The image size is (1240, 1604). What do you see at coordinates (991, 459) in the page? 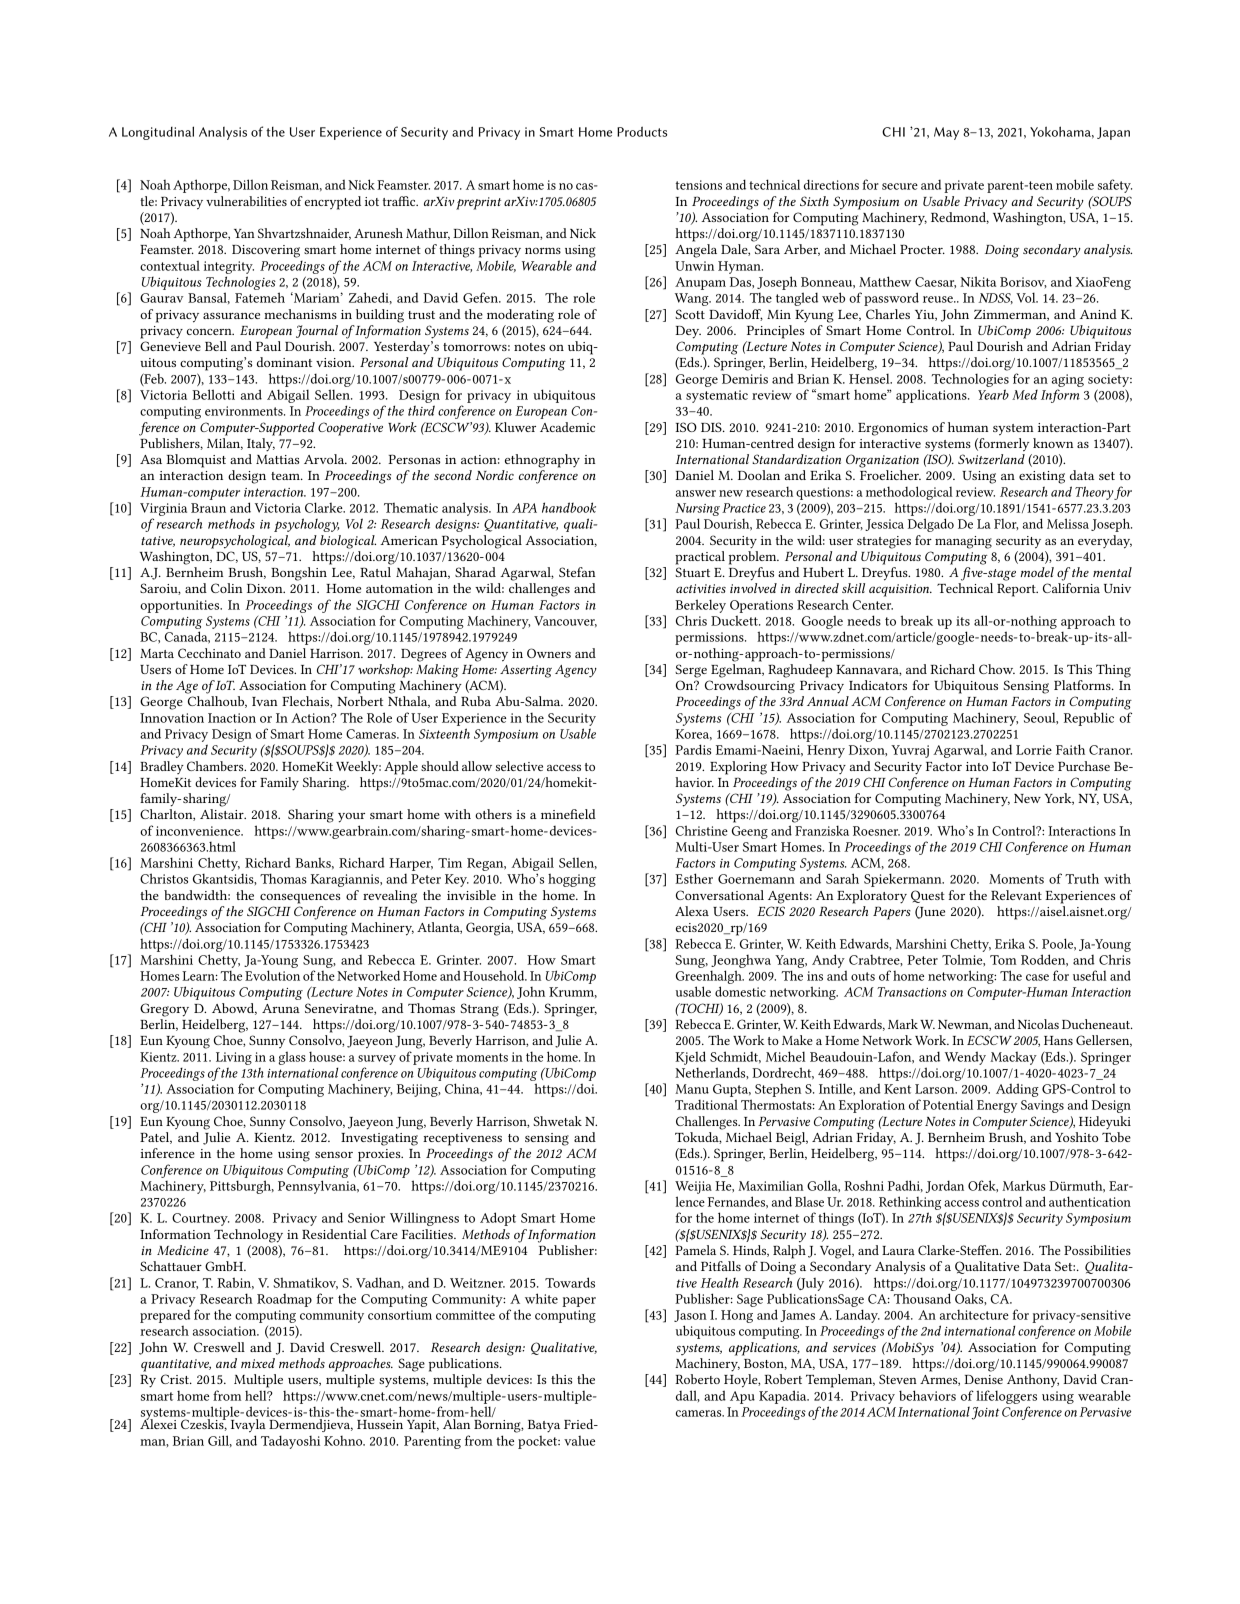
I see `Switzerland` at bounding box center [991, 459].
